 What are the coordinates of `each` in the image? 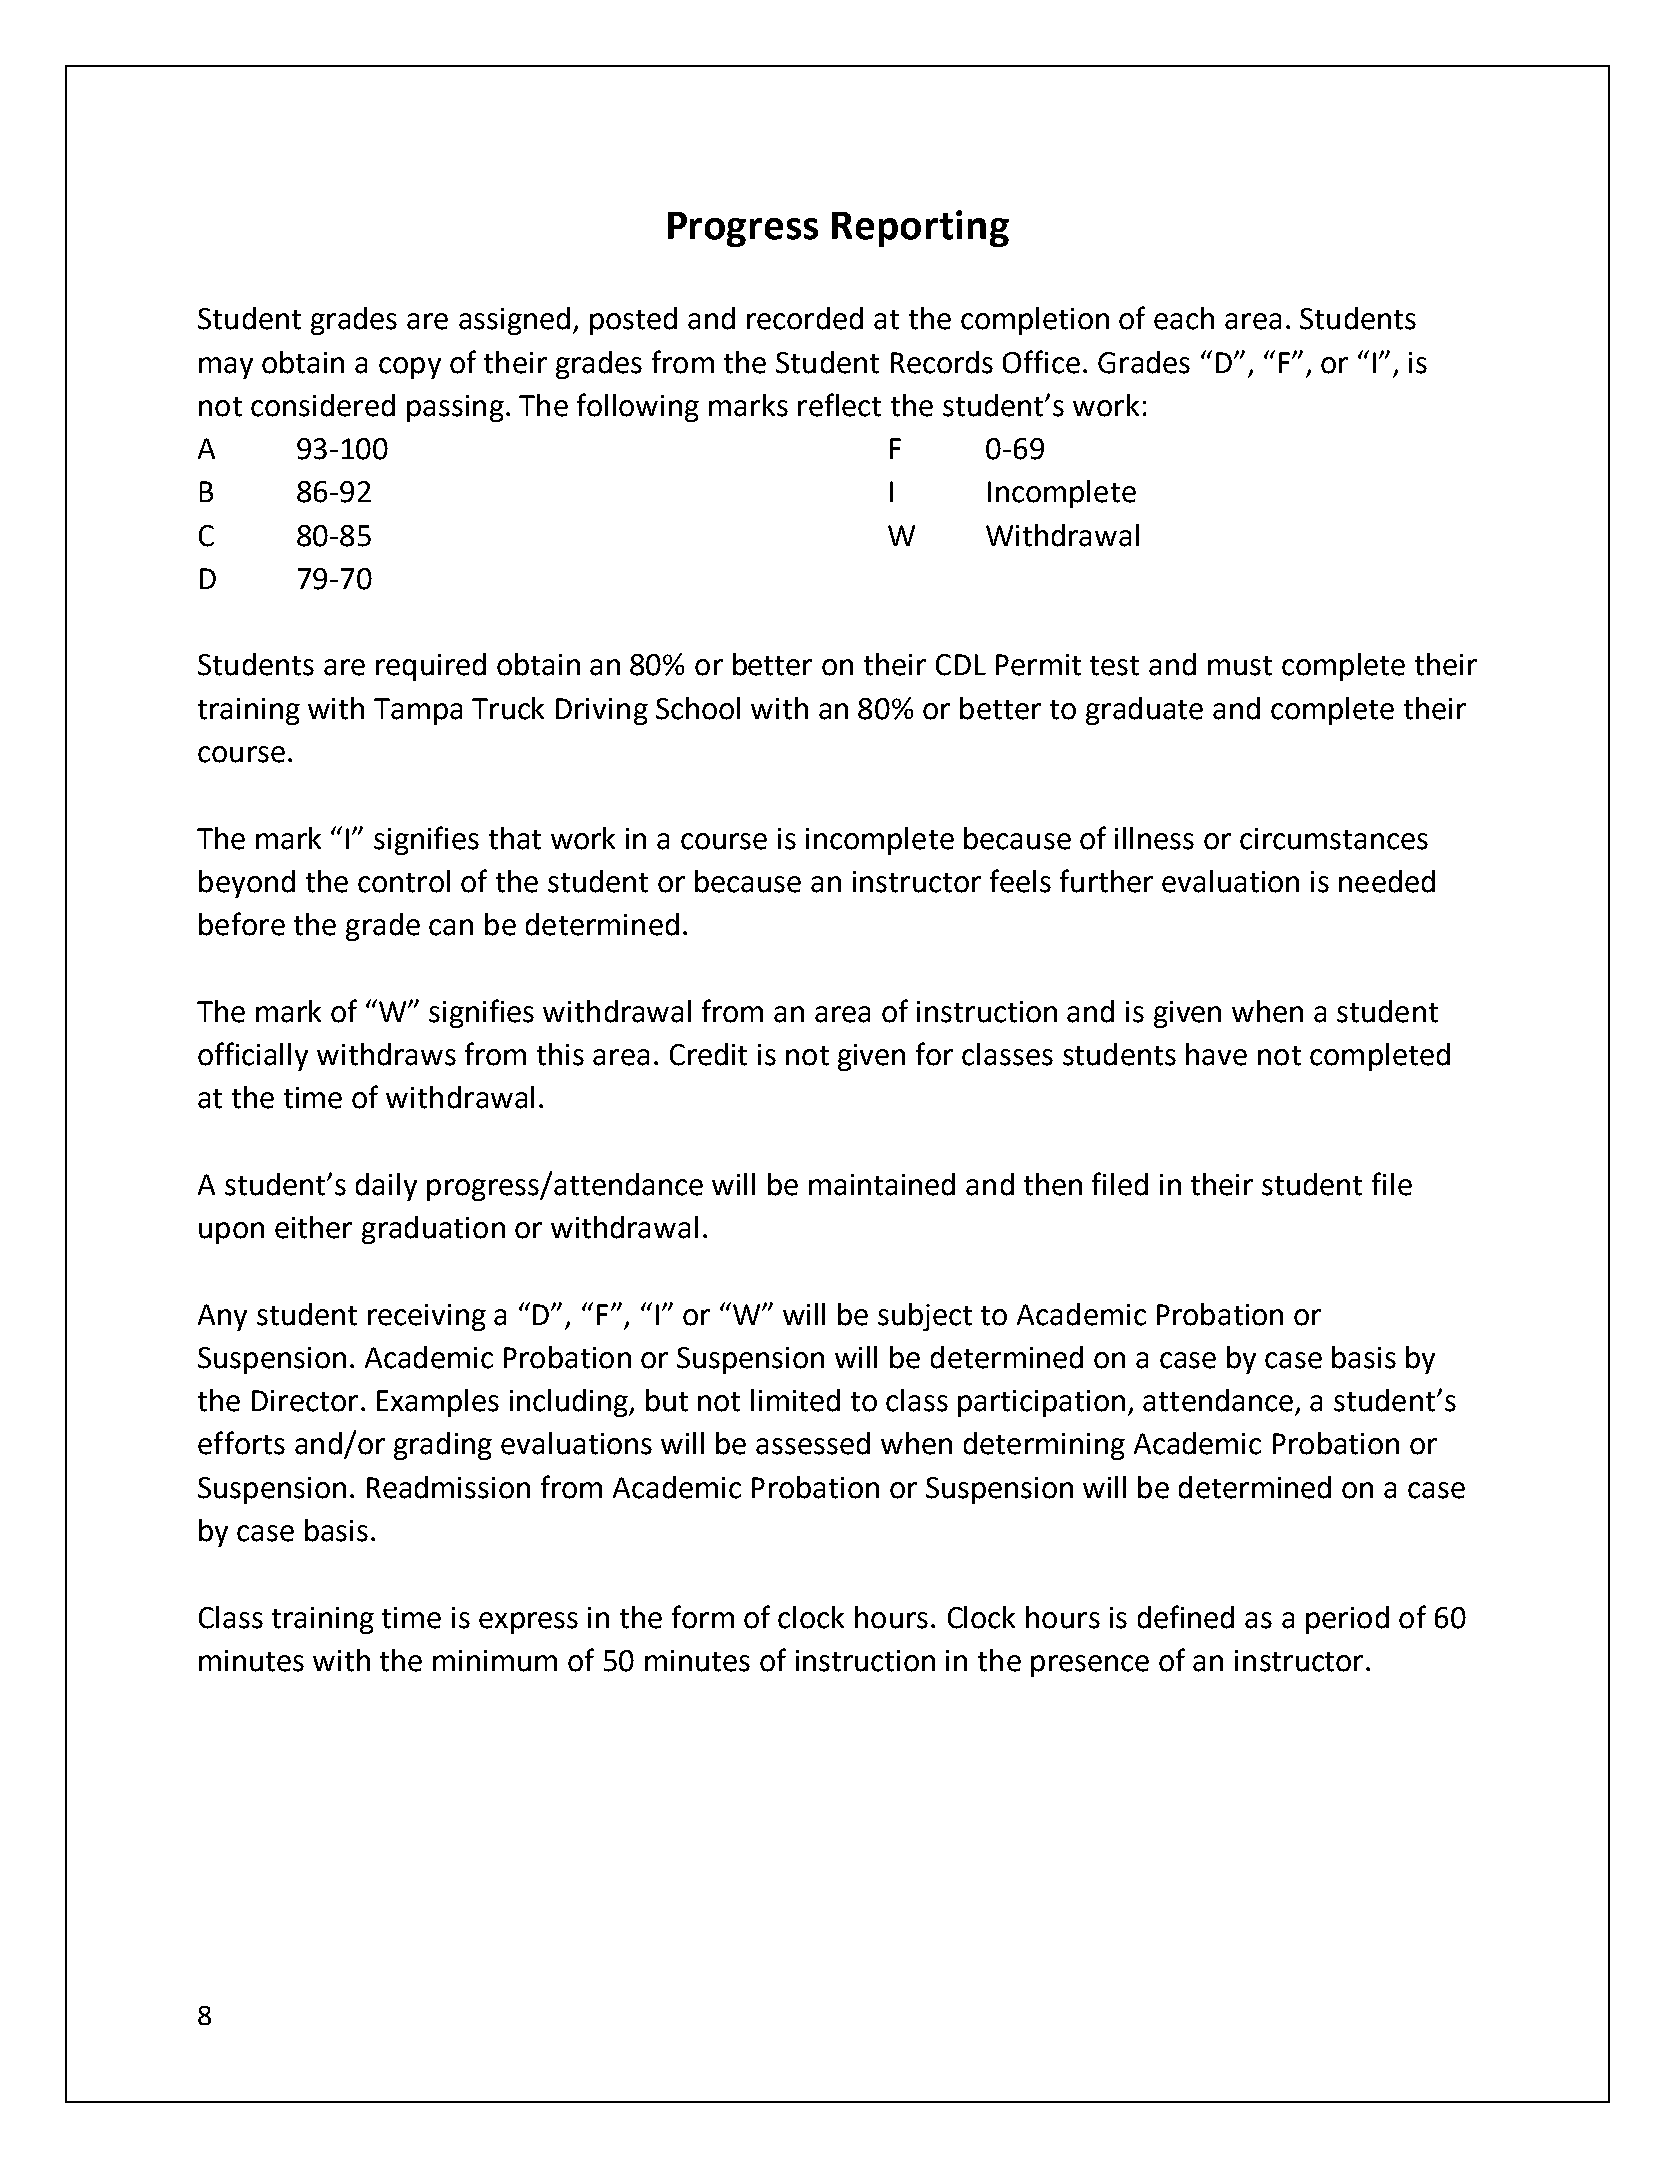 It's located at (1184, 318).
